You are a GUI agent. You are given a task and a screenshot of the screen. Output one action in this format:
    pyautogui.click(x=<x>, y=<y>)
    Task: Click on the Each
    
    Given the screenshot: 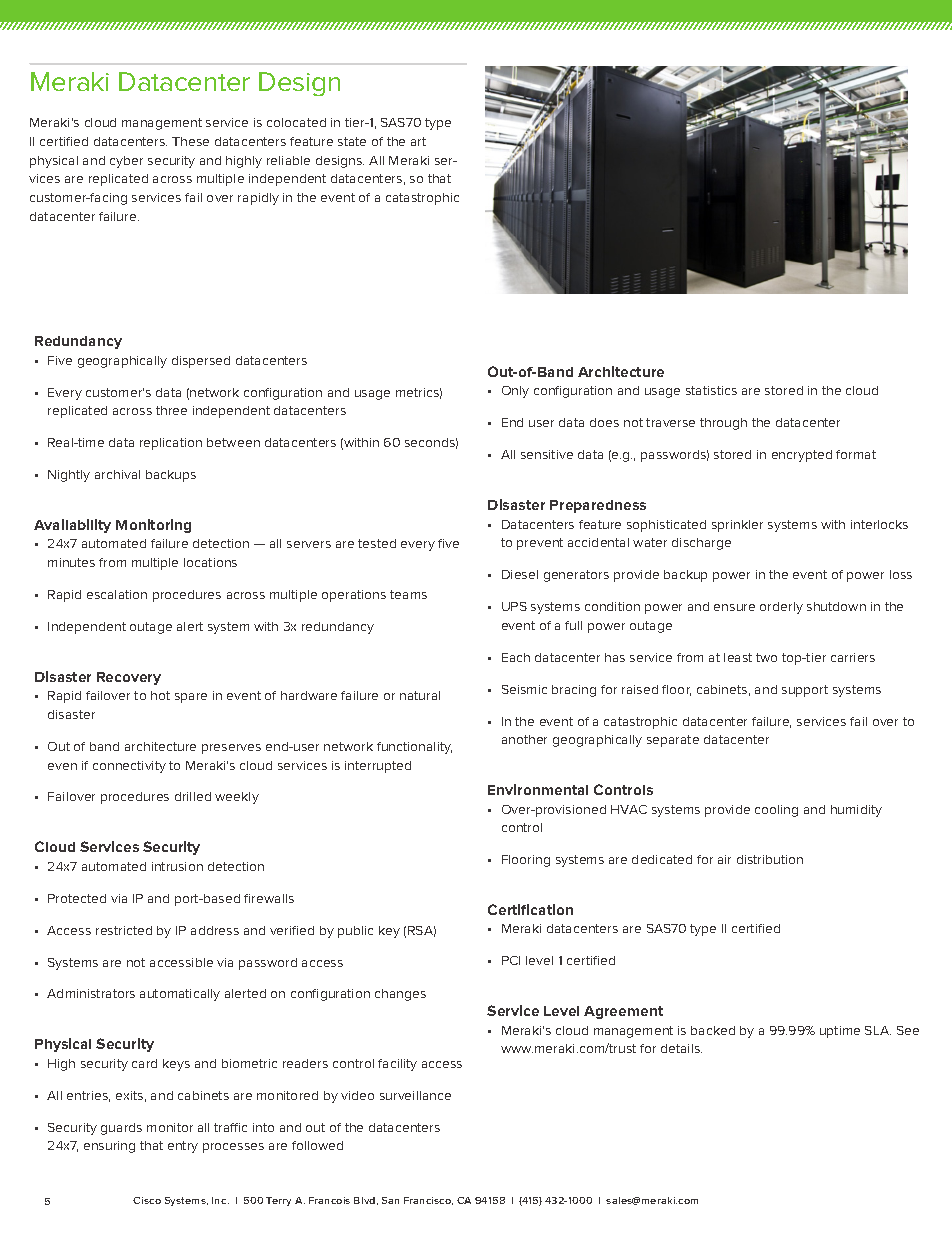 What is the action you would take?
    pyautogui.click(x=516, y=657)
